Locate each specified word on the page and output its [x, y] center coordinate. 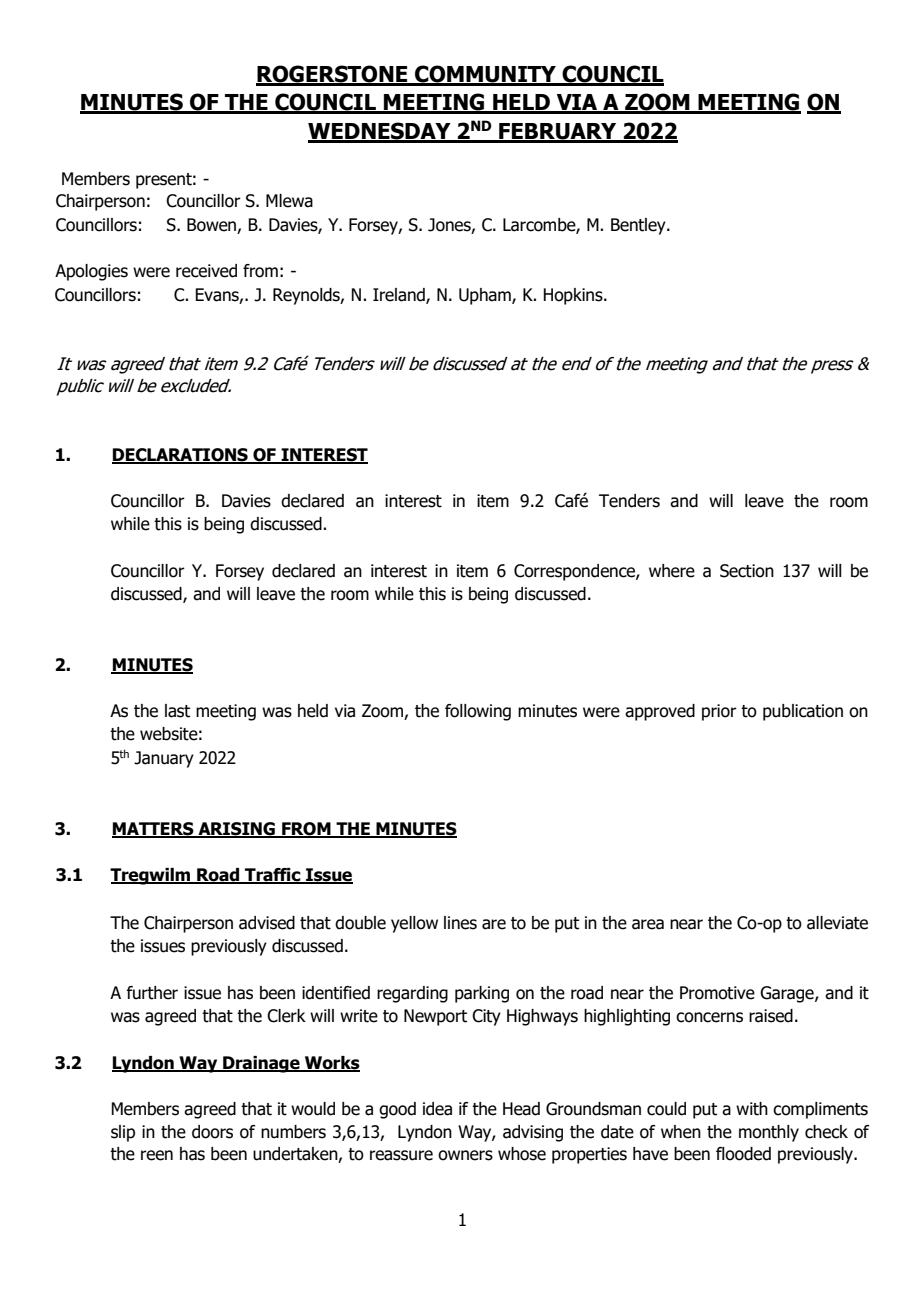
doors [212, 1132]
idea [437, 1109]
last [177, 711]
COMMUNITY [485, 75]
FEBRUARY [558, 132]
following [478, 712]
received [206, 271]
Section [747, 571]
